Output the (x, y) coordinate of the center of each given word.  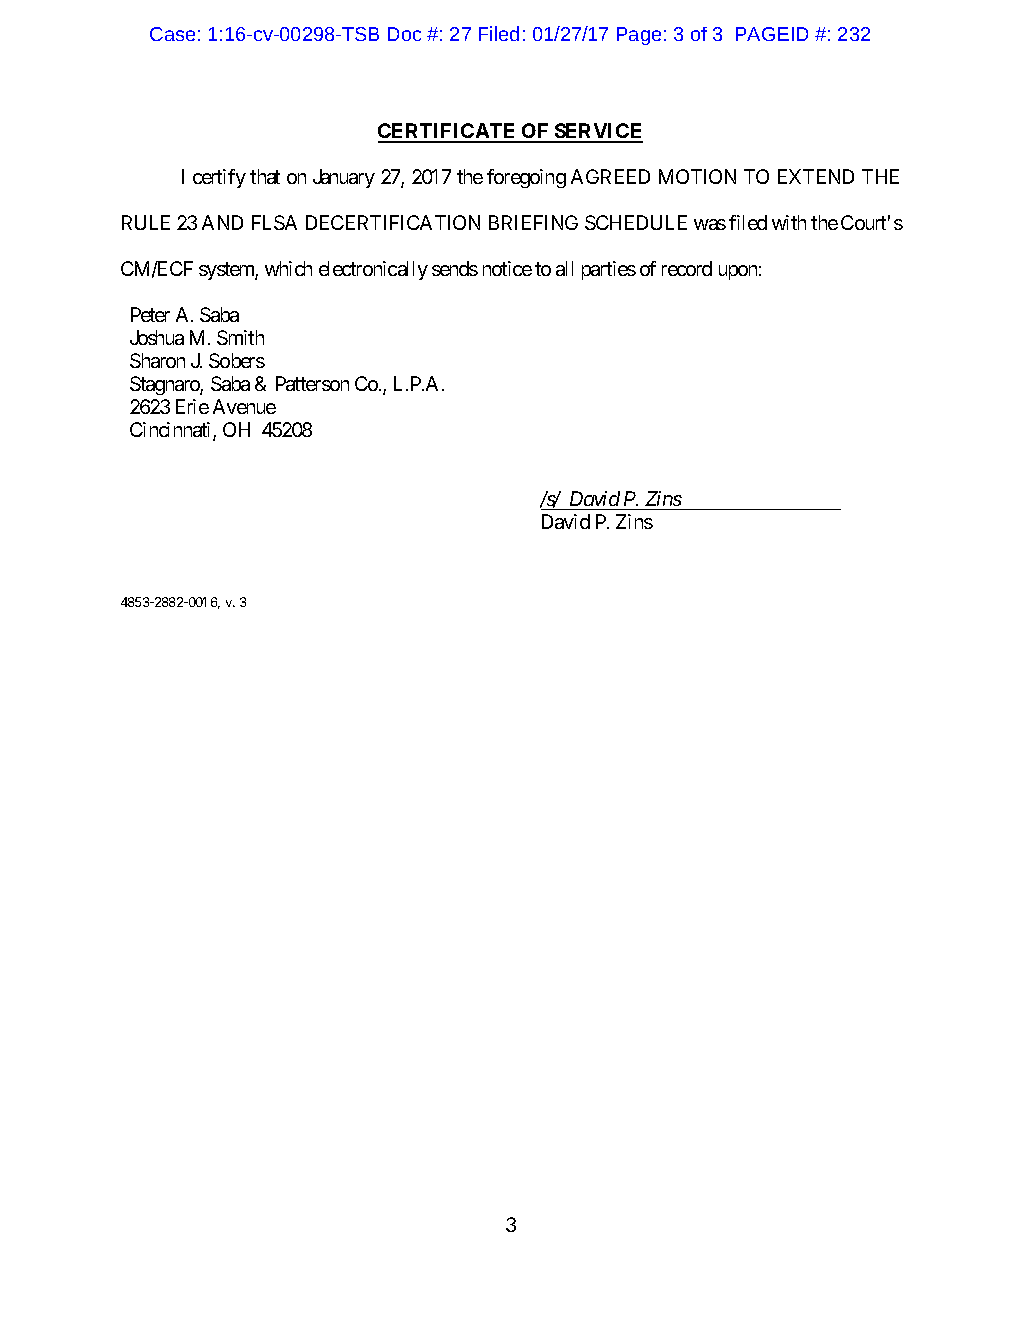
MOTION (697, 176)
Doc (404, 34)
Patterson (312, 383)
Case (172, 34)
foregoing (526, 178)
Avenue (244, 406)
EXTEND (816, 176)
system (227, 271)
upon (738, 272)
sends (455, 268)
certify (219, 178)
